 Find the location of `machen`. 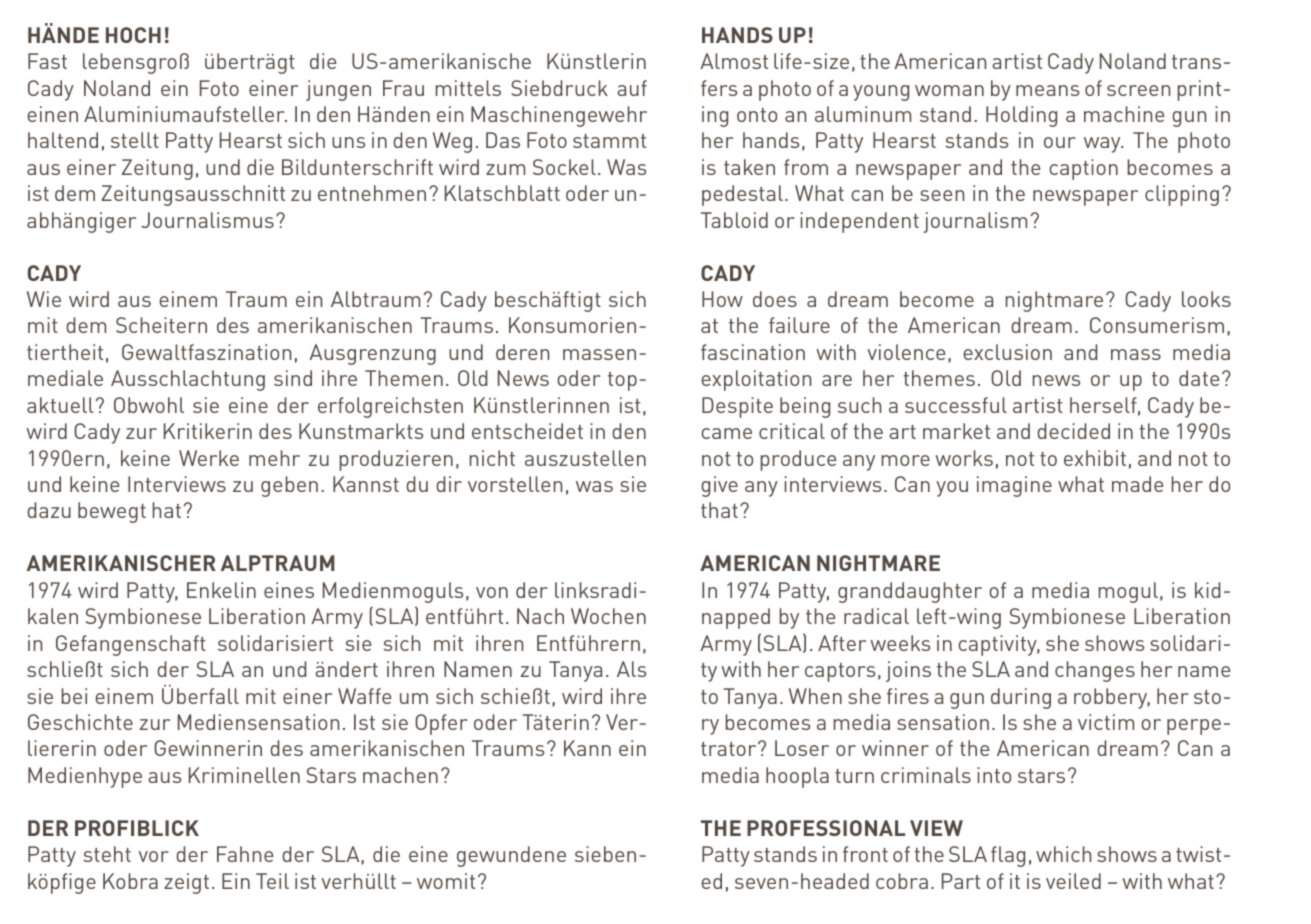

machen is located at coordinates (400, 775).
